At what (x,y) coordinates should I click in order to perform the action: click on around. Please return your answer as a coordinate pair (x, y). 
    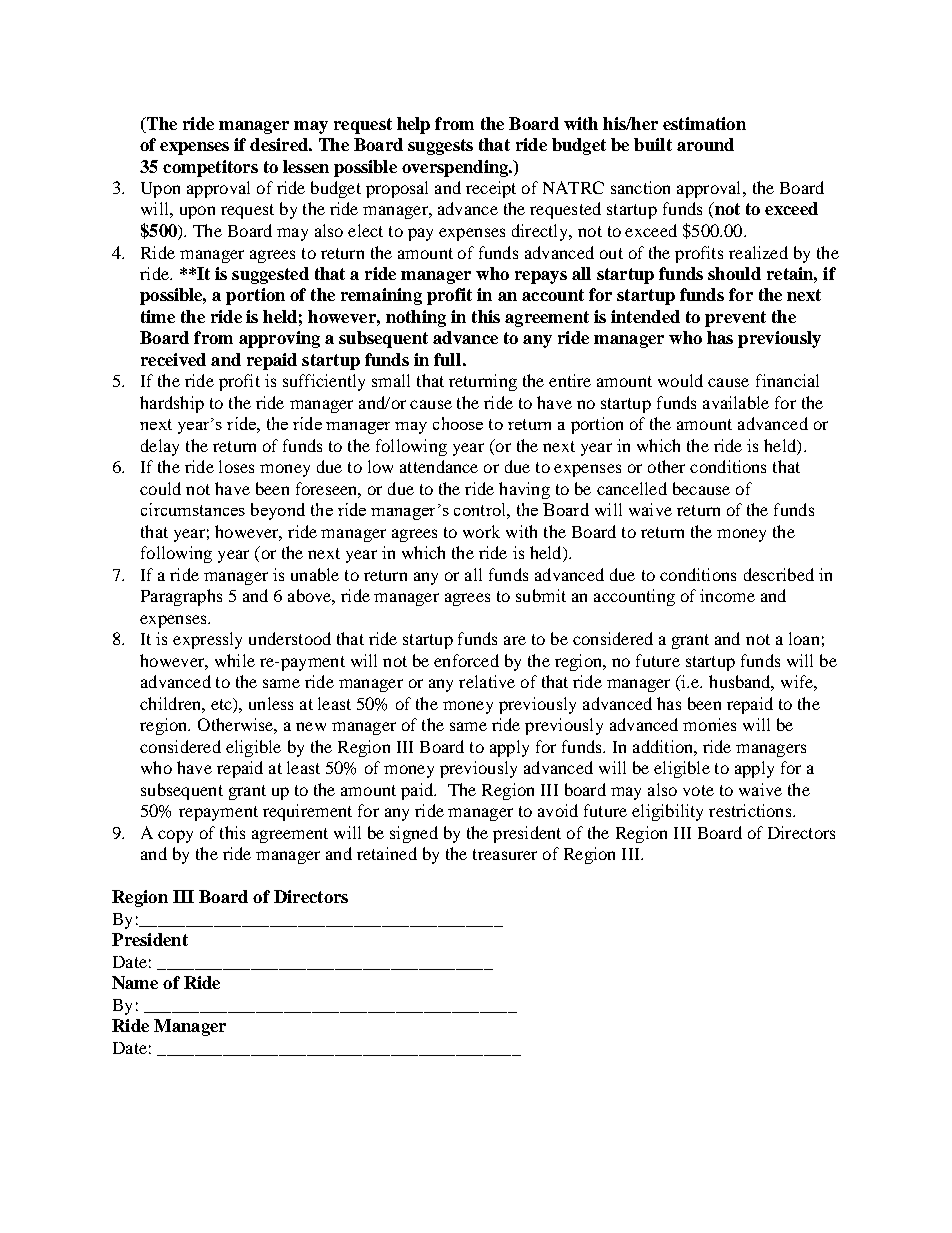
    Looking at the image, I should click on (705, 144).
